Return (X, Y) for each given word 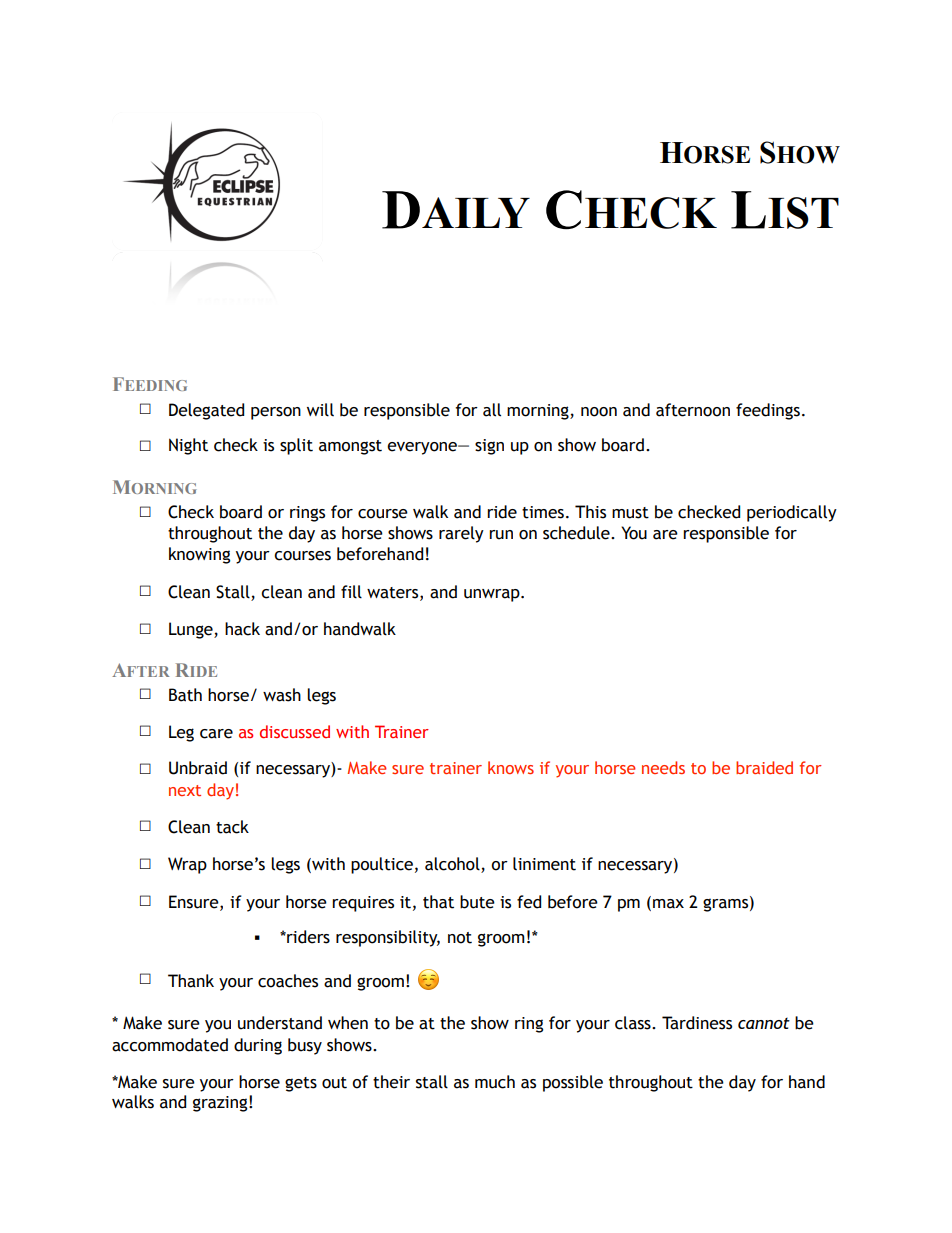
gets (301, 1084)
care (216, 734)
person (276, 413)
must (630, 513)
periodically (792, 513)
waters (394, 593)
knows (511, 767)
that (438, 902)
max (668, 904)
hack (242, 629)
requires (363, 904)
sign (489, 447)
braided (764, 767)
